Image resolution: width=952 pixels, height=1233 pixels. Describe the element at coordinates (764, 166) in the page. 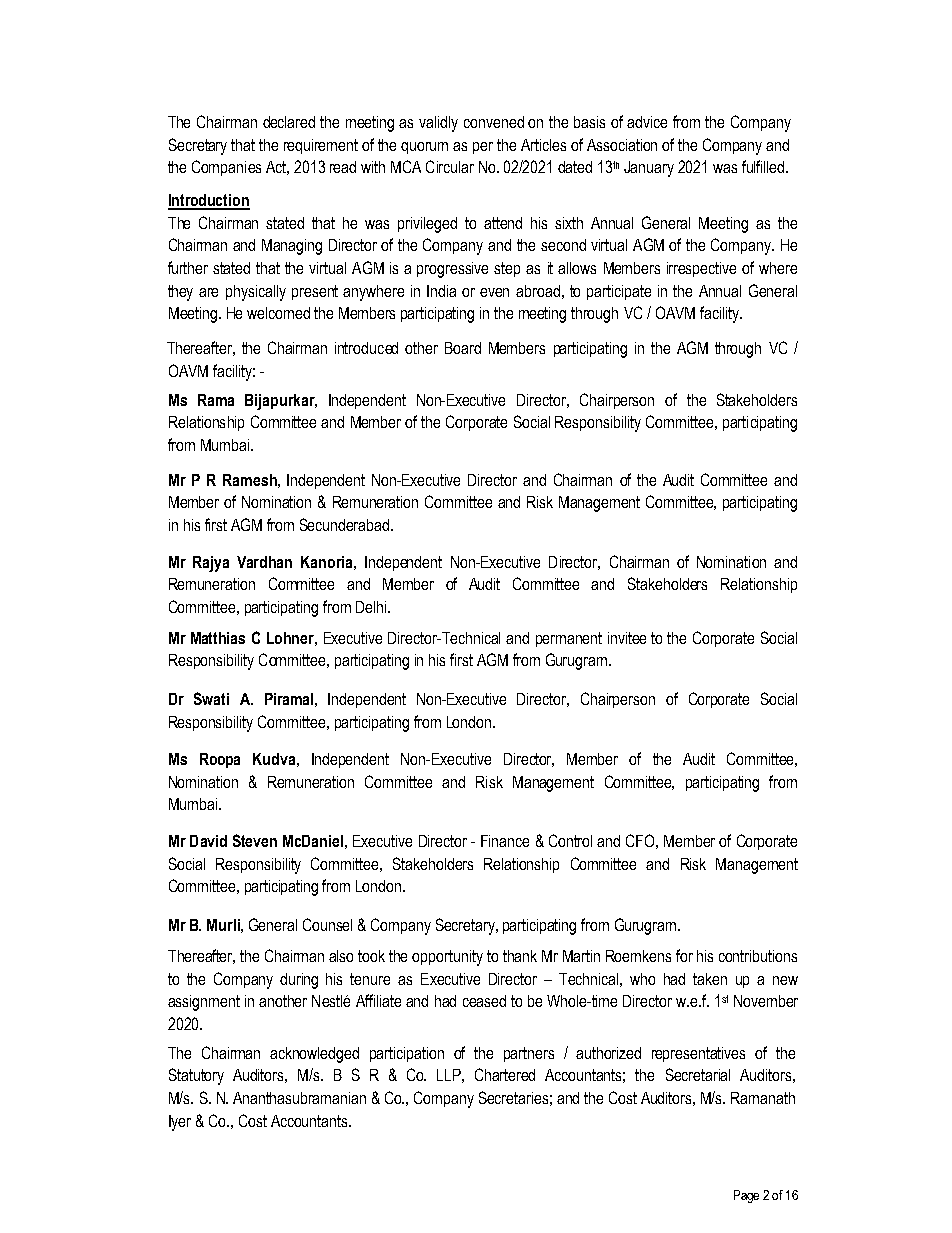

I see `fulfilled` at that location.
